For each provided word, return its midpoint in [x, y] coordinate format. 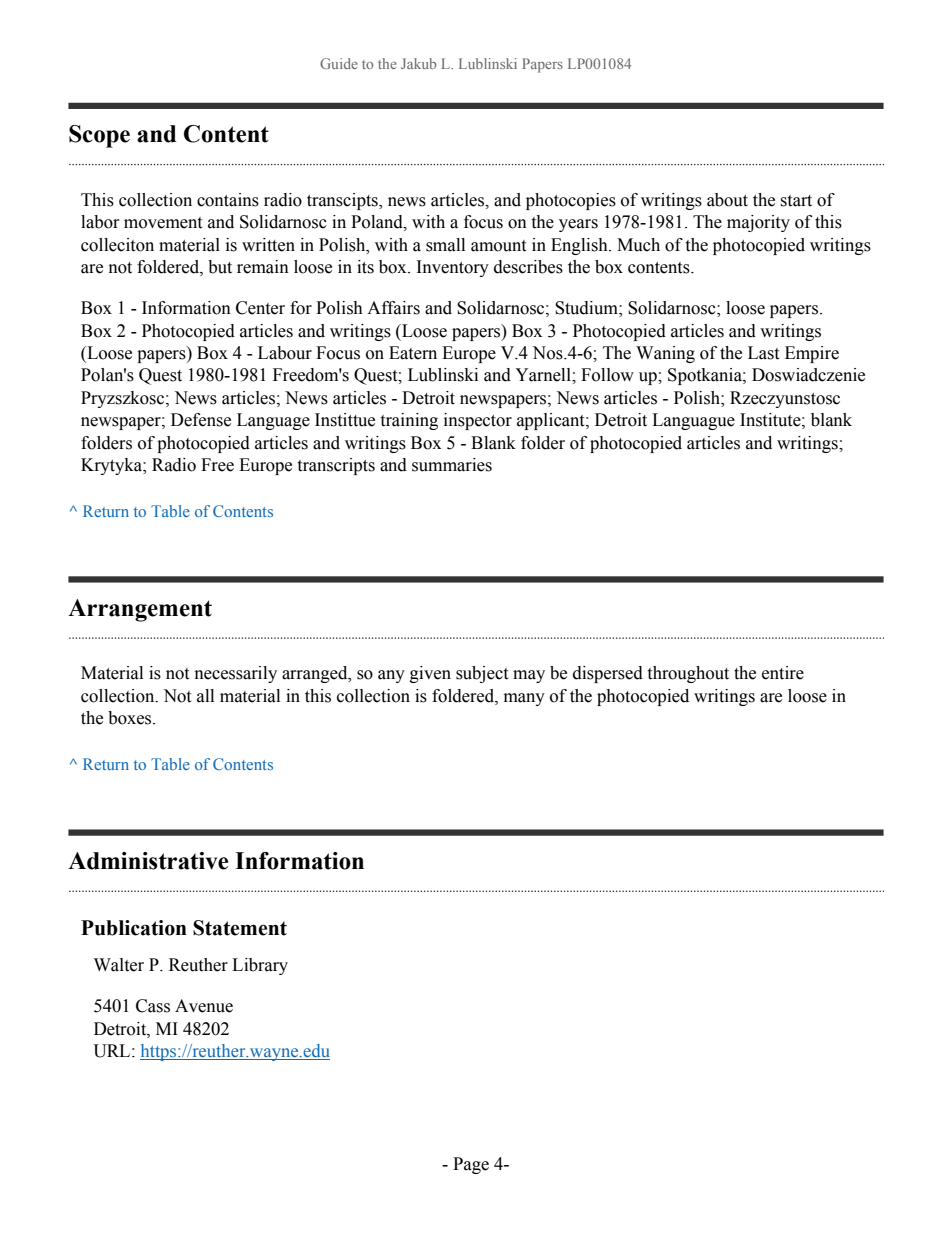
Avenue [204, 1006]
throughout [688, 674]
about [727, 200]
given [430, 674]
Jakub [418, 63]
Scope [99, 136]
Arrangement [140, 610]
